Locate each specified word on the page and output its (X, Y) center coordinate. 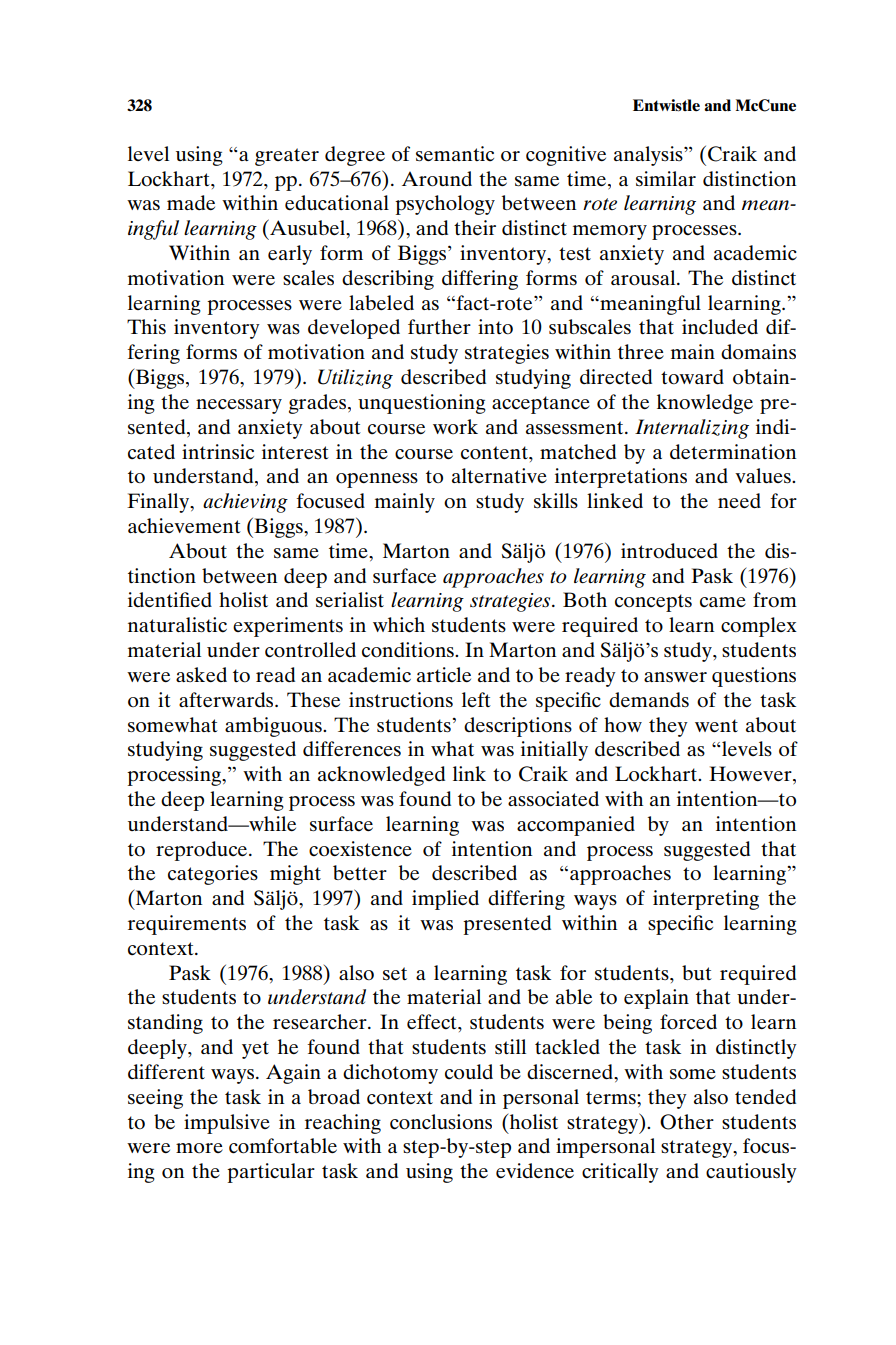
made (191, 202)
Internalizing (692, 429)
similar (666, 178)
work (455, 426)
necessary (239, 406)
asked (201, 674)
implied (445, 900)
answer (675, 677)
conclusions (441, 1122)
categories (213, 875)
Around (437, 179)
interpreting (706, 900)
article (444, 675)
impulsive (227, 1124)
